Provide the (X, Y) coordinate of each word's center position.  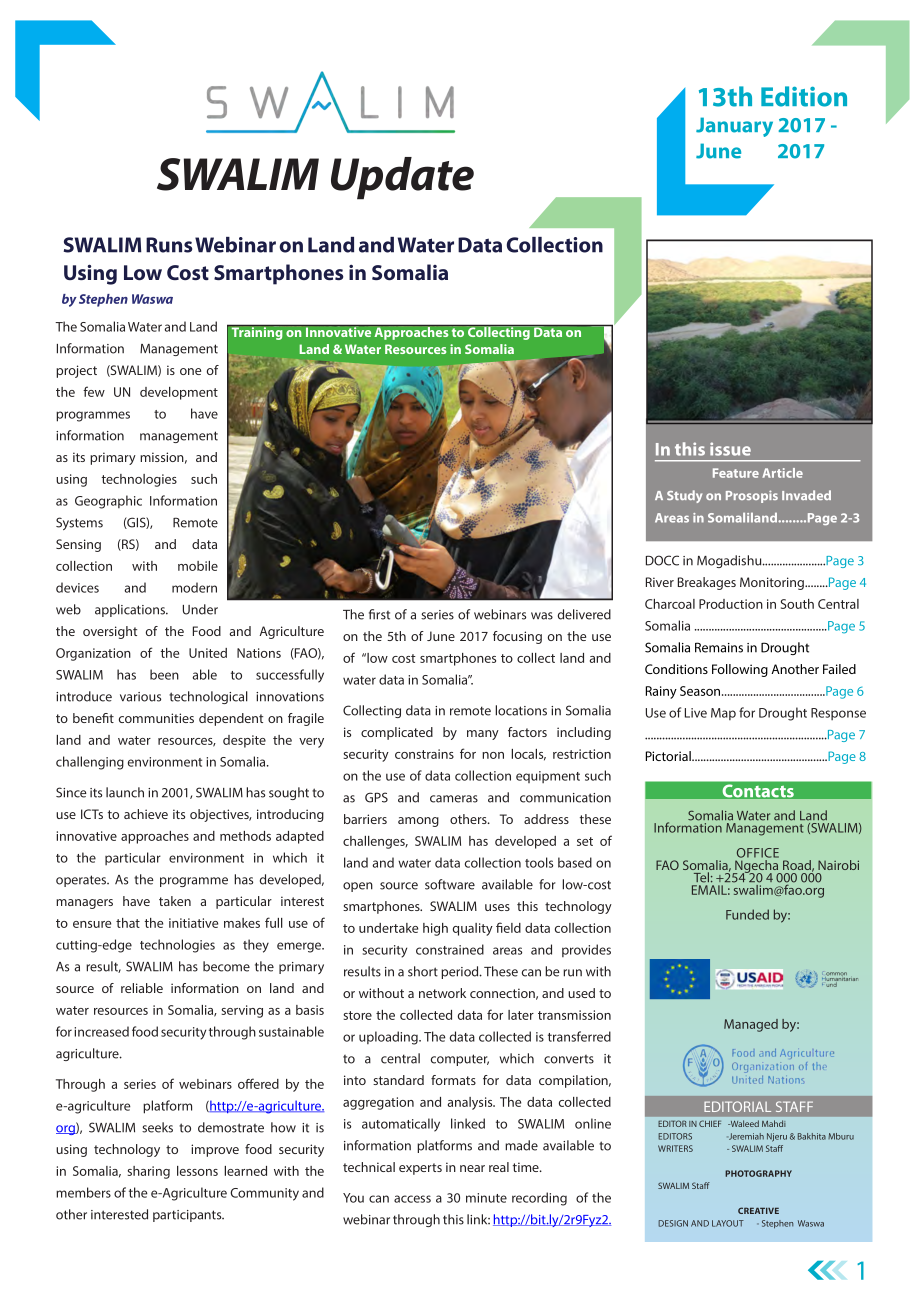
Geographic (108, 502)
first (379, 614)
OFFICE (758, 853)
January (734, 127)
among (418, 822)
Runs (169, 245)
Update (402, 178)
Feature (736, 473)
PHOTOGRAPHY (758, 1173)
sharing (149, 1172)
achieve (146, 814)
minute (486, 1198)
